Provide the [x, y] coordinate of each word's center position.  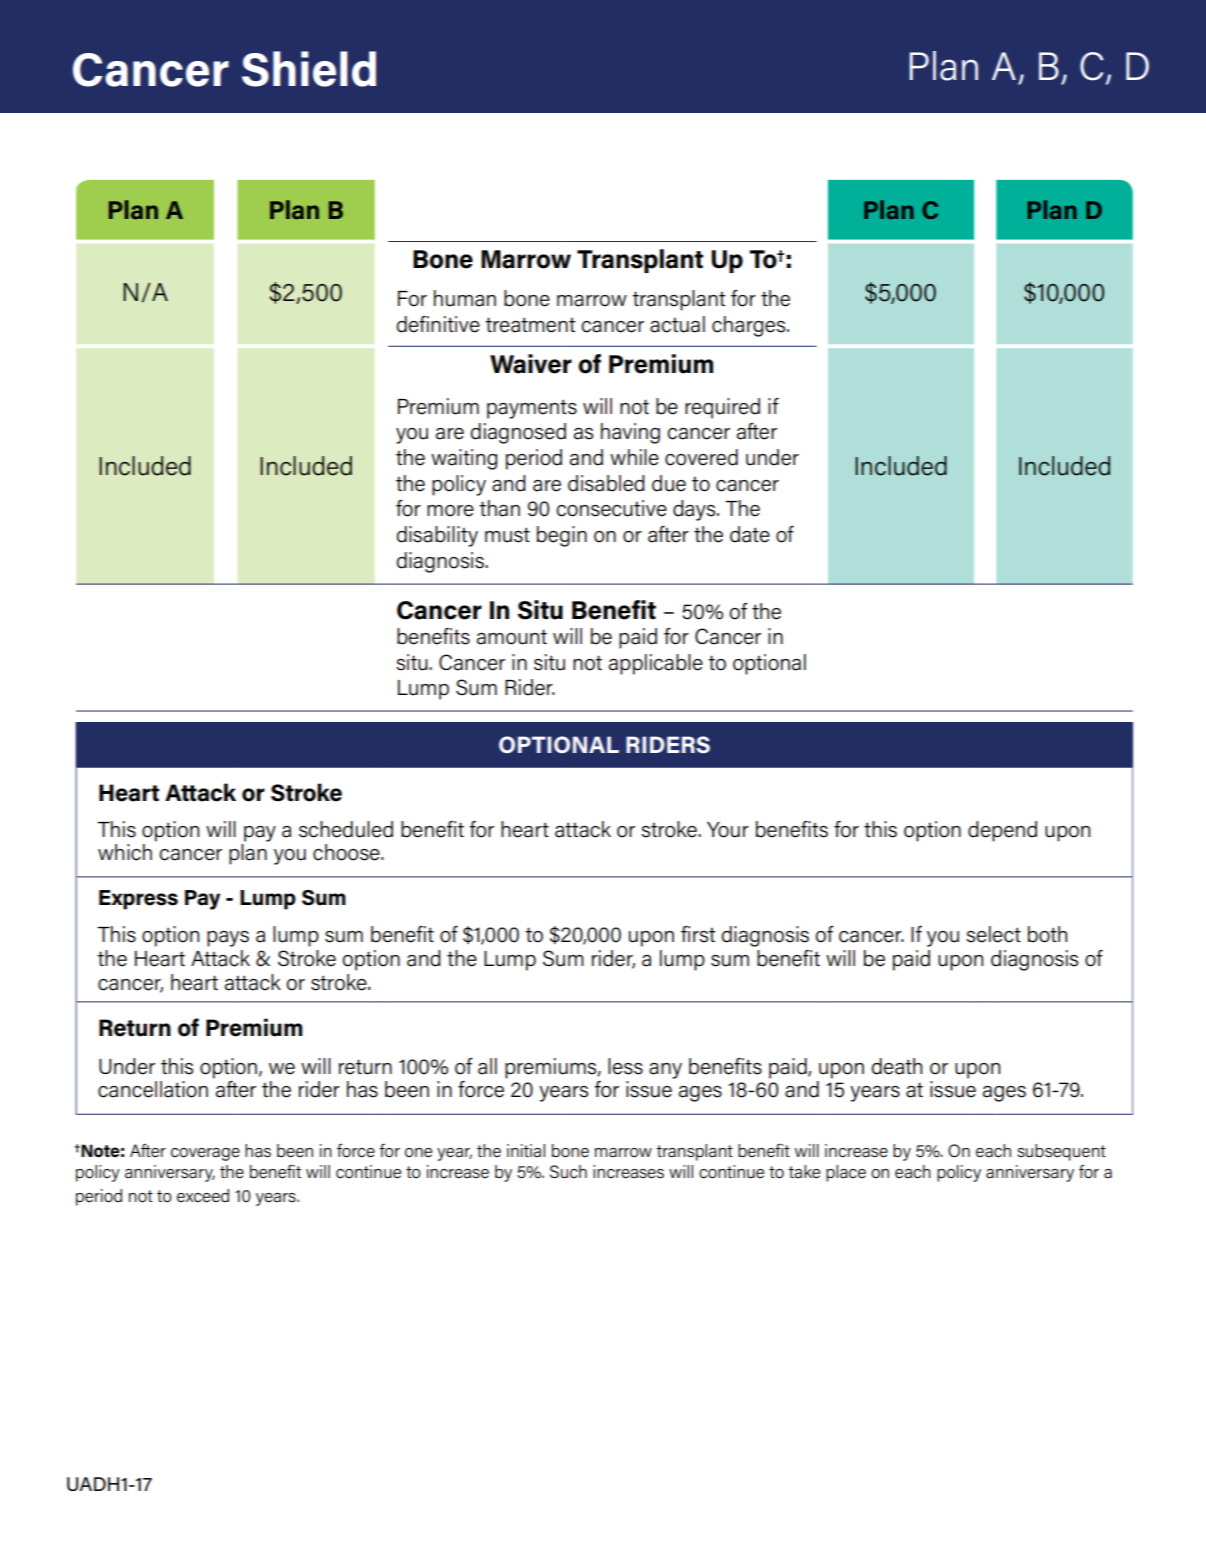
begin [562, 536]
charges [750, 326]
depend [1002, 831]
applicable [656, 664]
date [750, 534]
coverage [205, 1154]
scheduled [346, 829]
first [698, 934]
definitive [438, 324]
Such [568, 1172]
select [993, 934]
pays [228, 939]
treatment [530, 325]
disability [437, 536]
